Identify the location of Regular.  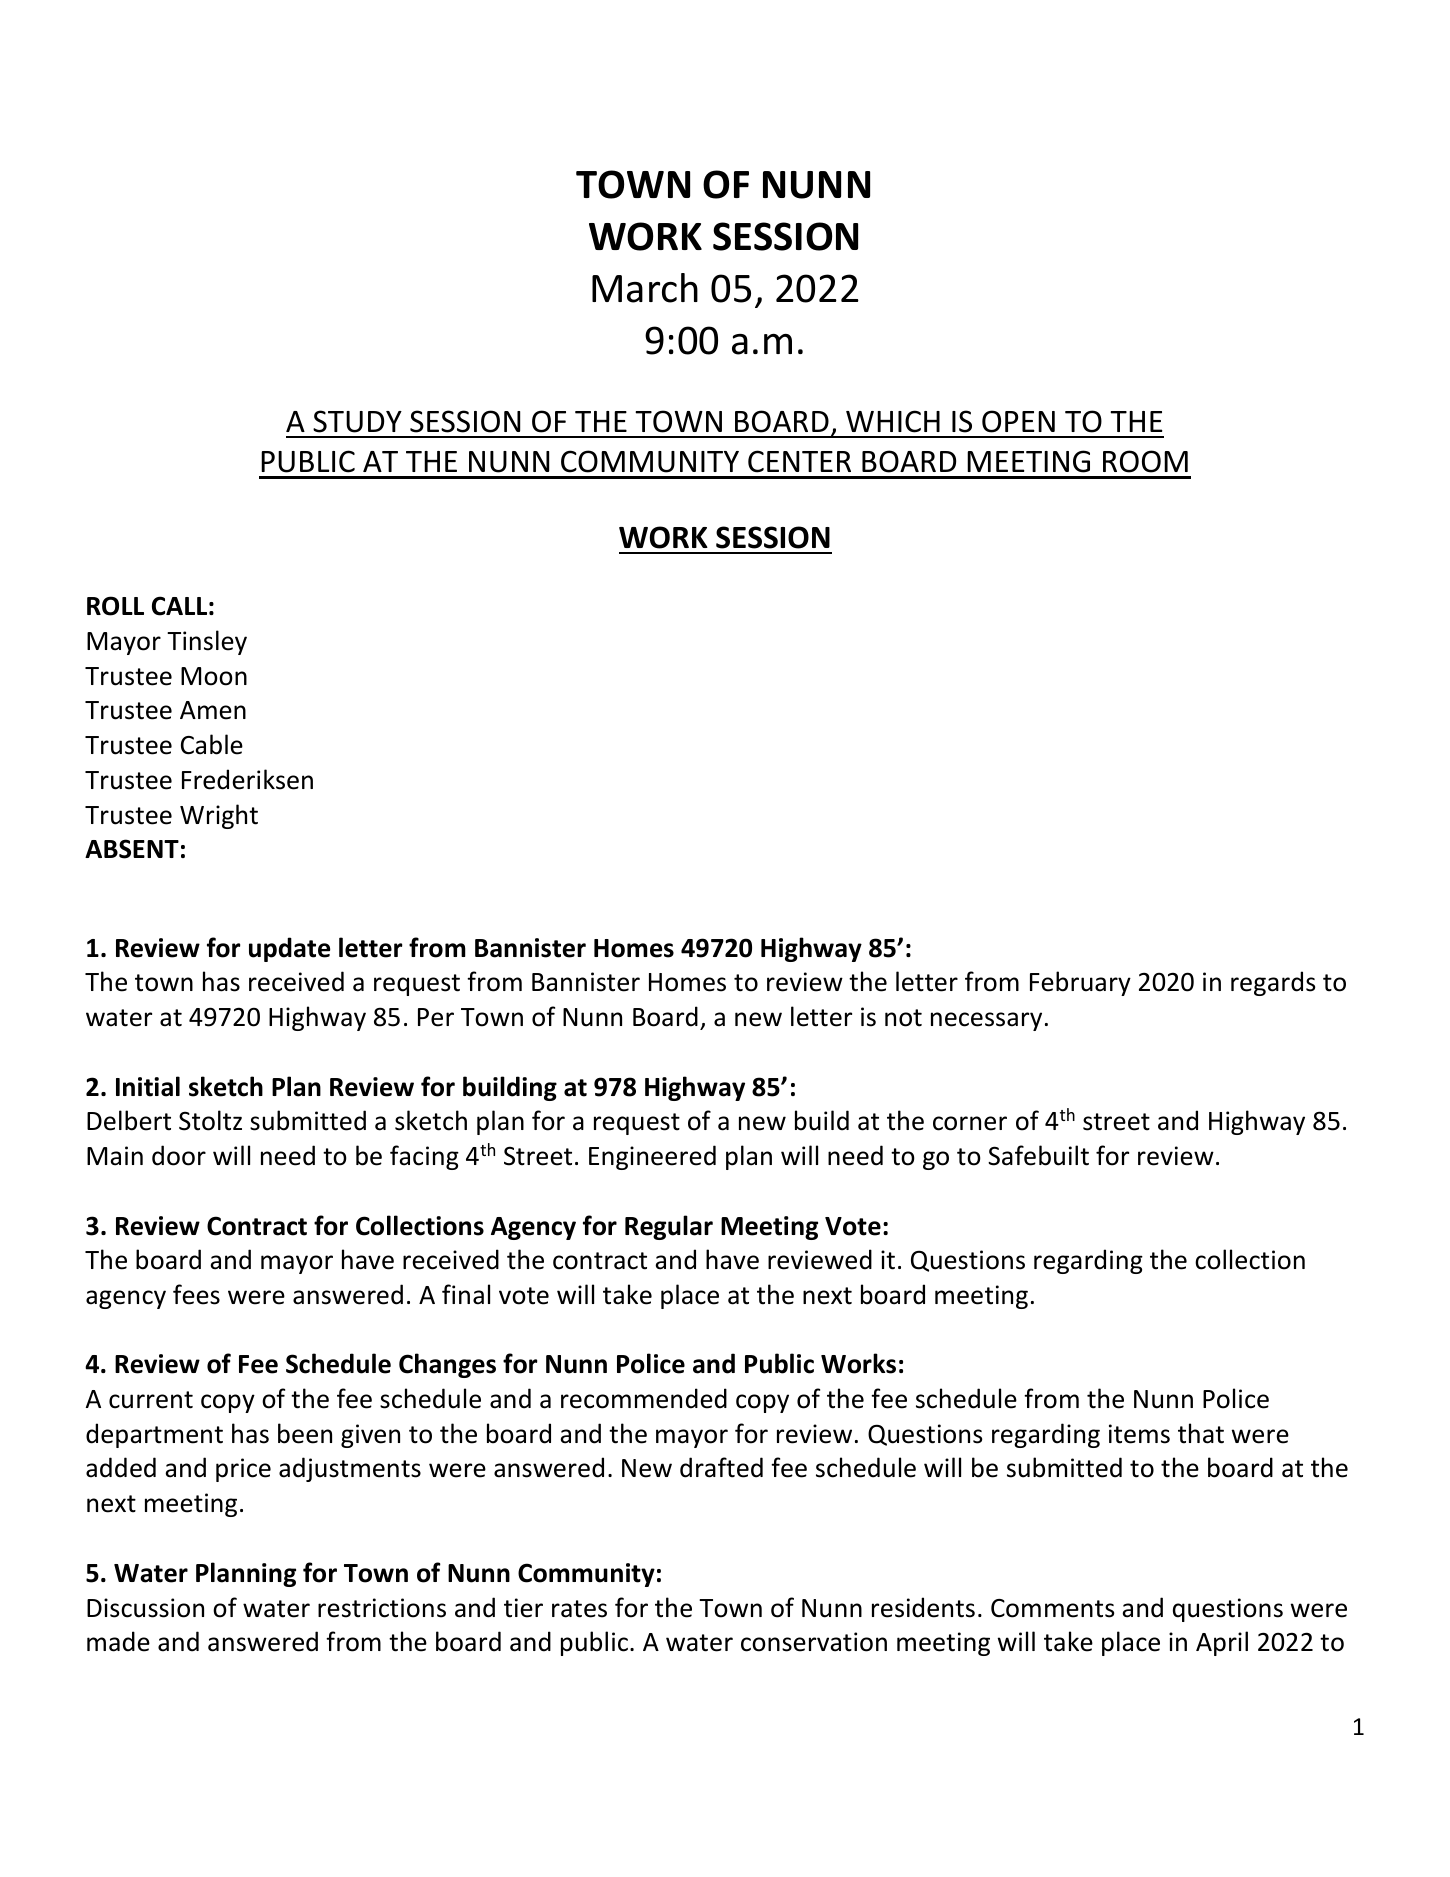
(669, 1227).
